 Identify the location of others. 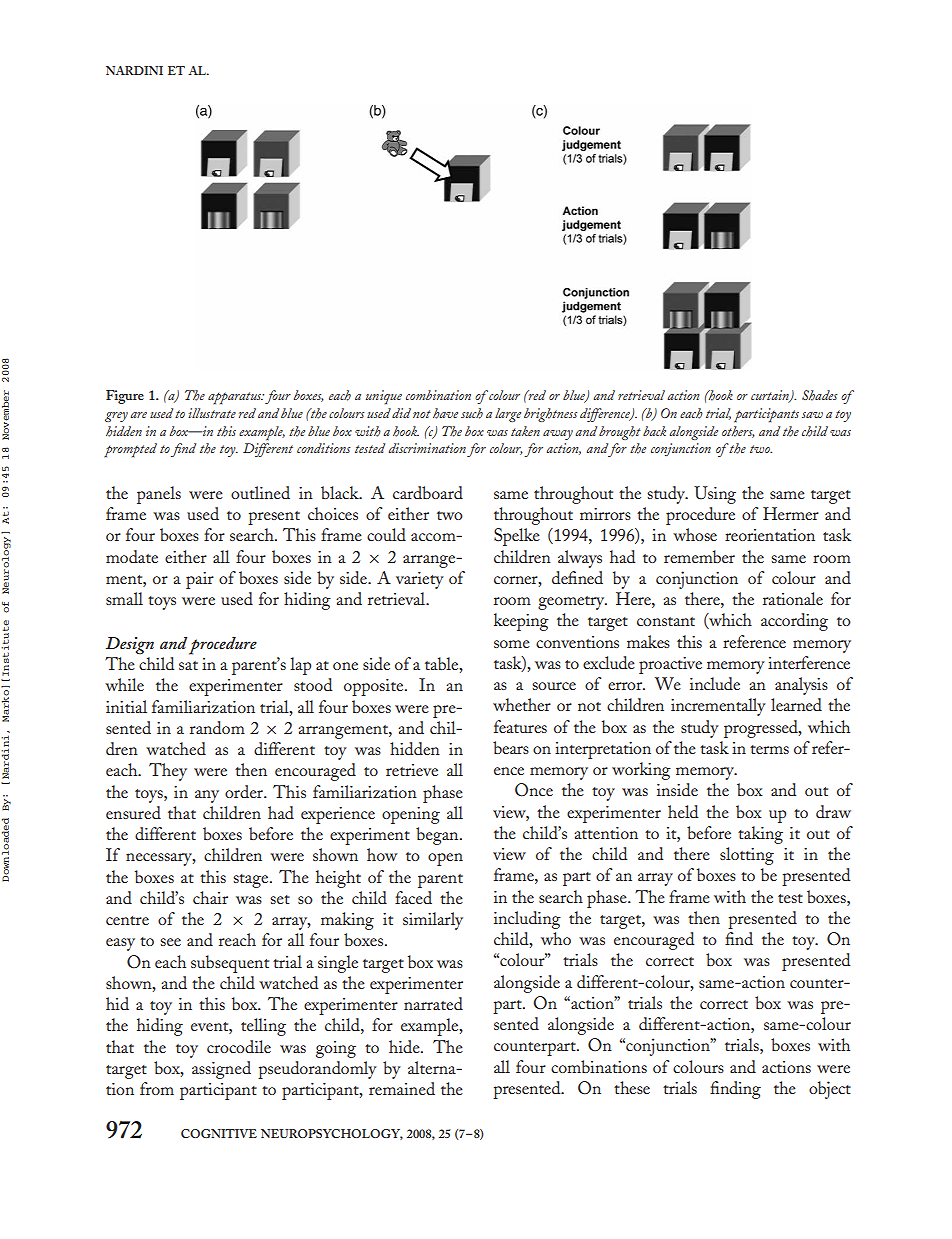
(738, 432).
